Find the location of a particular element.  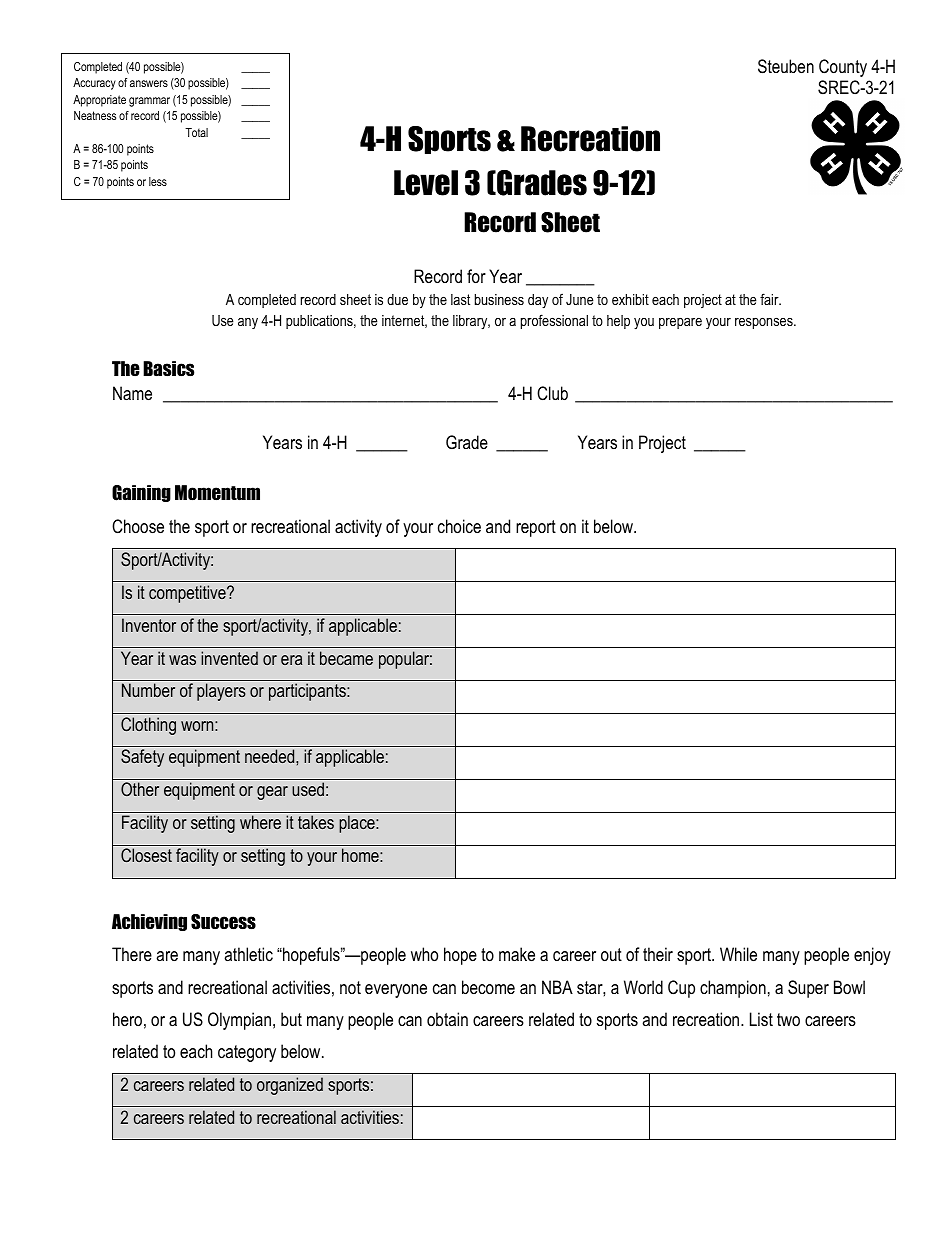

category is located at coordinates (247, 1053).
